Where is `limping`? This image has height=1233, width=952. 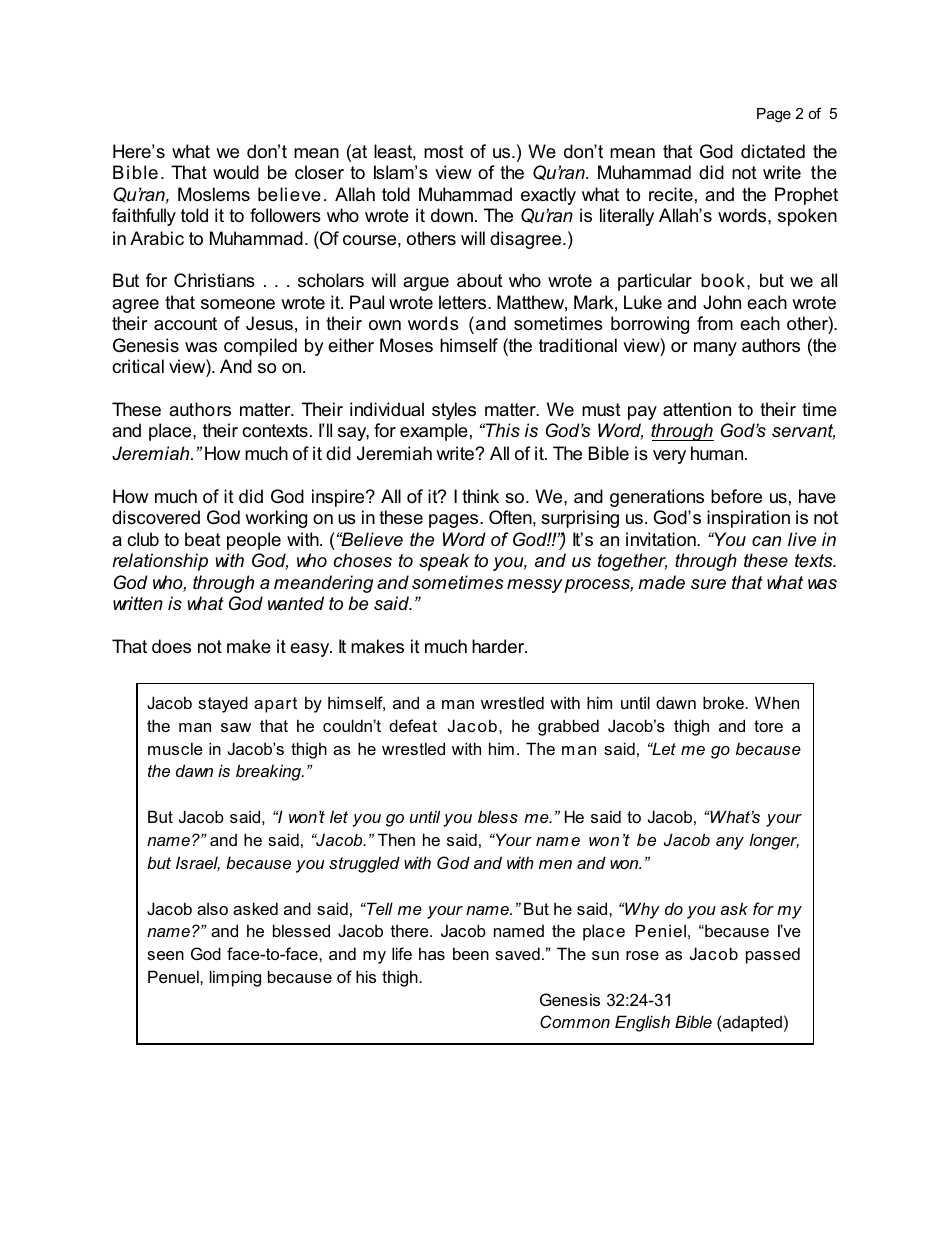 limping is located at coordinates (235, 978).
